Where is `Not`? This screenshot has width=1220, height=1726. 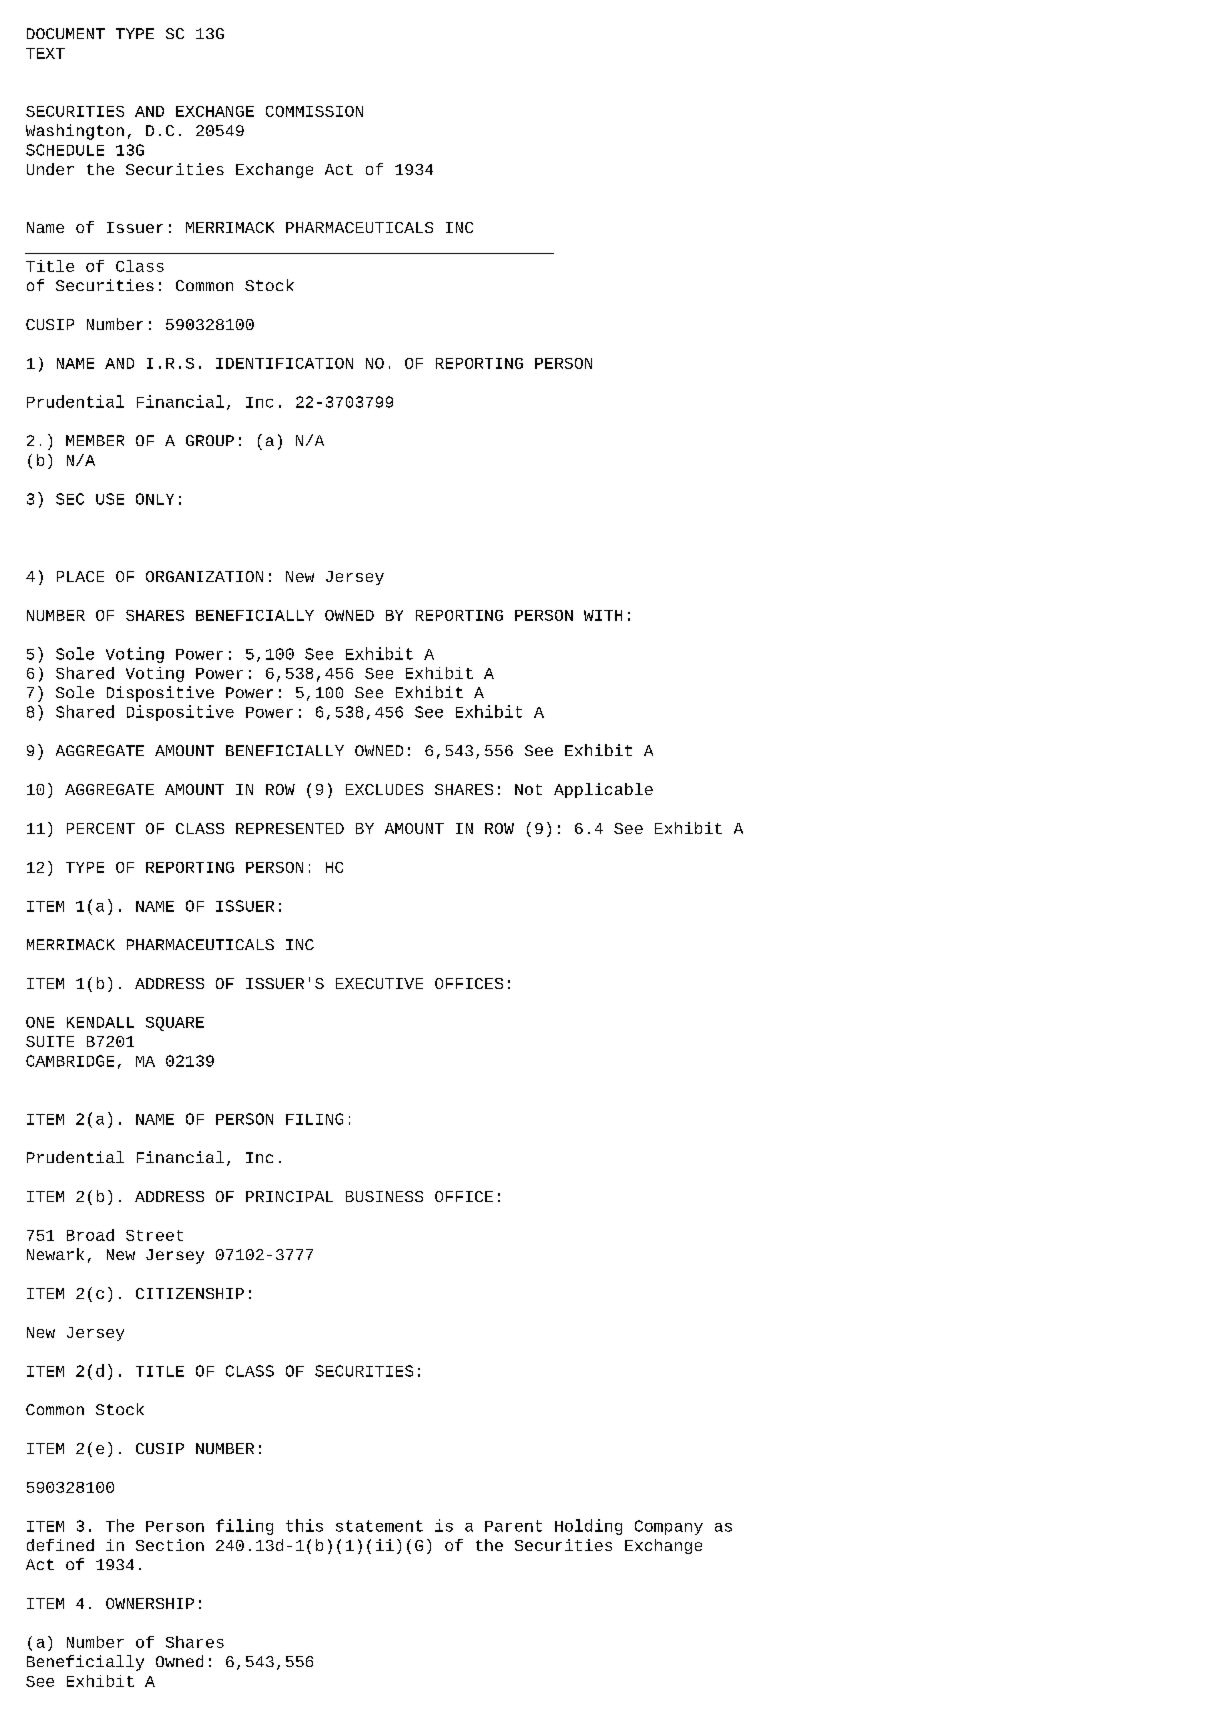 Not is located at coordinates (528, 789).
